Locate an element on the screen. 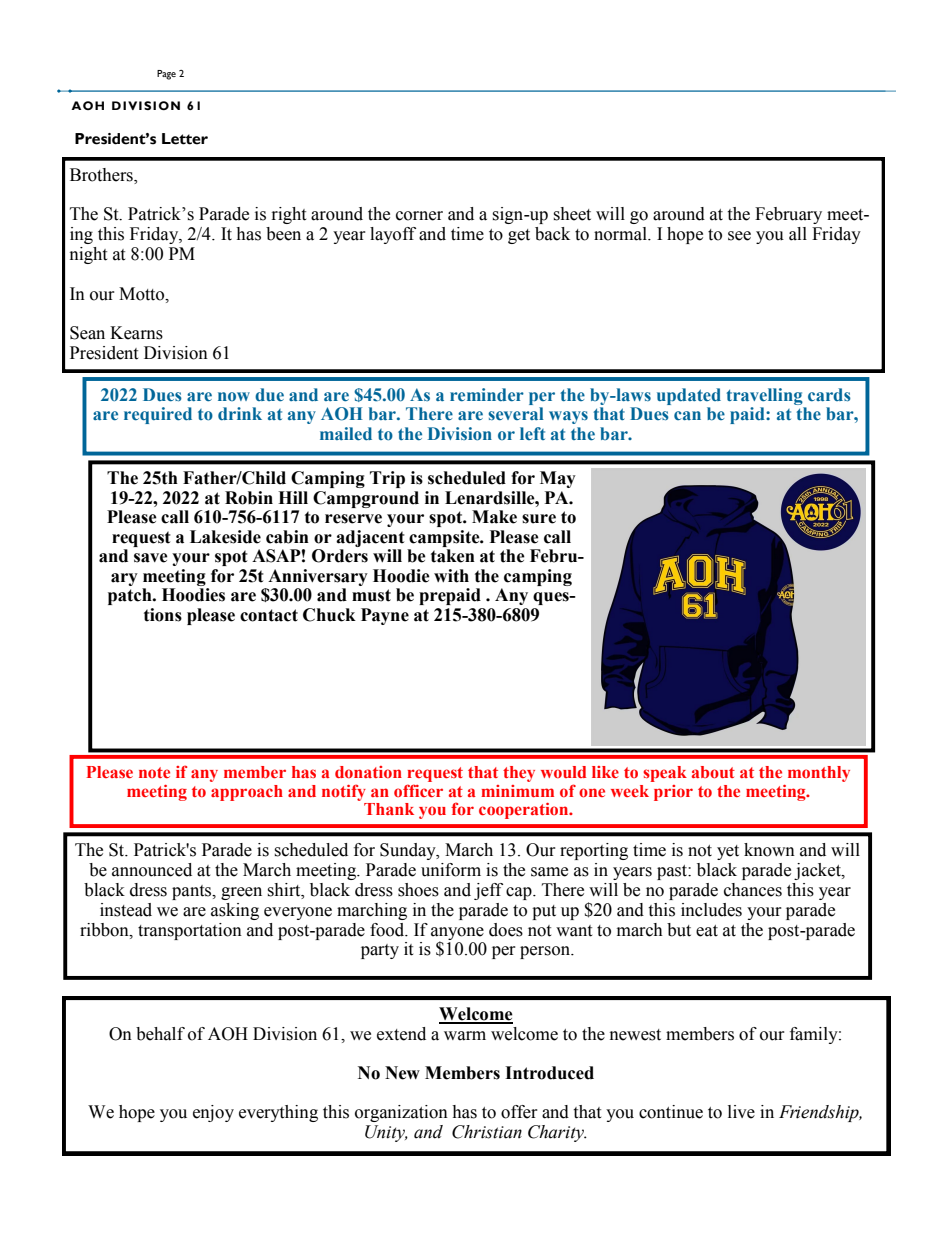  several is located at coordinates (516, 414).
